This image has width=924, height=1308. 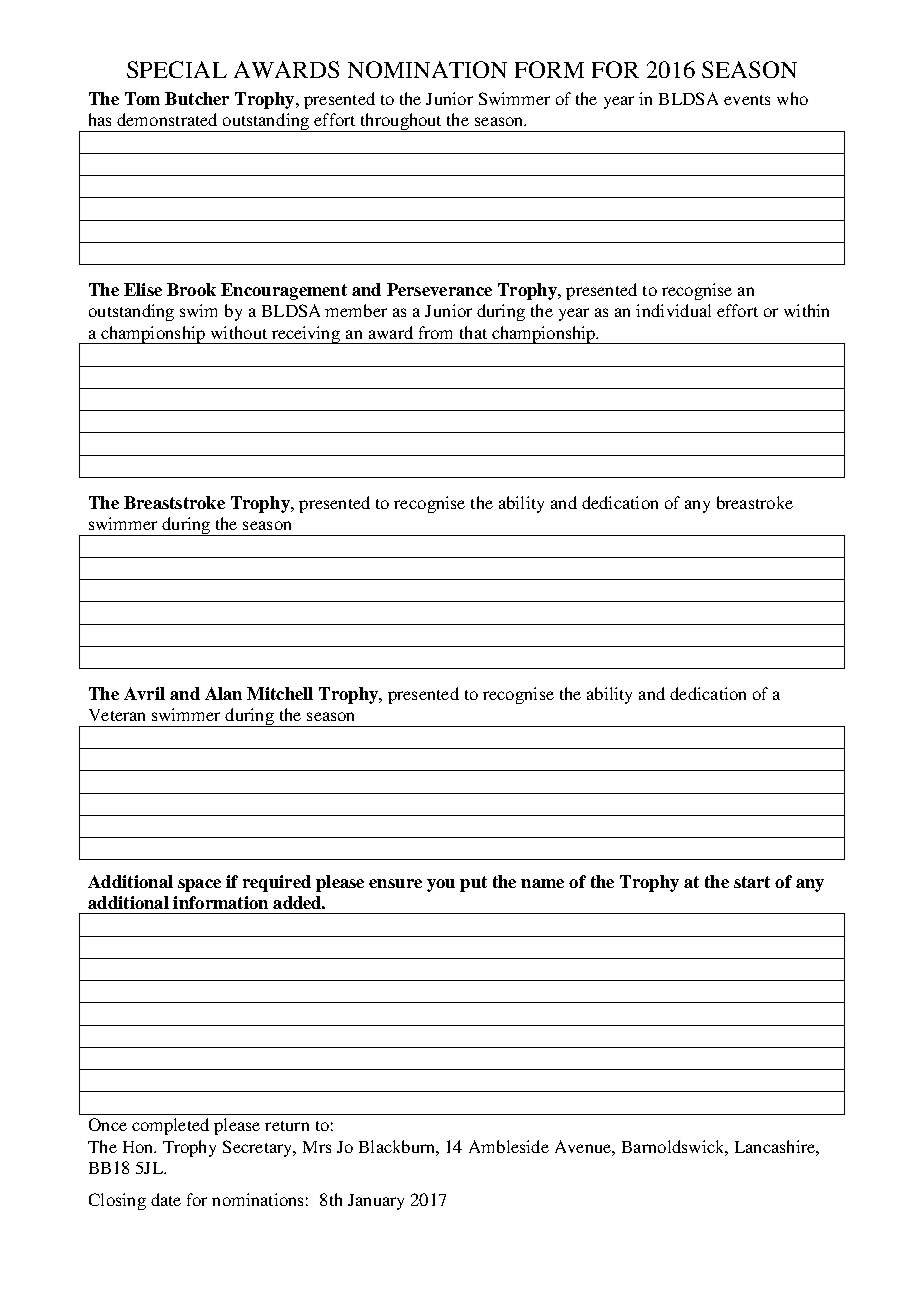 I want to click on from, so click(x=435, y=332).
